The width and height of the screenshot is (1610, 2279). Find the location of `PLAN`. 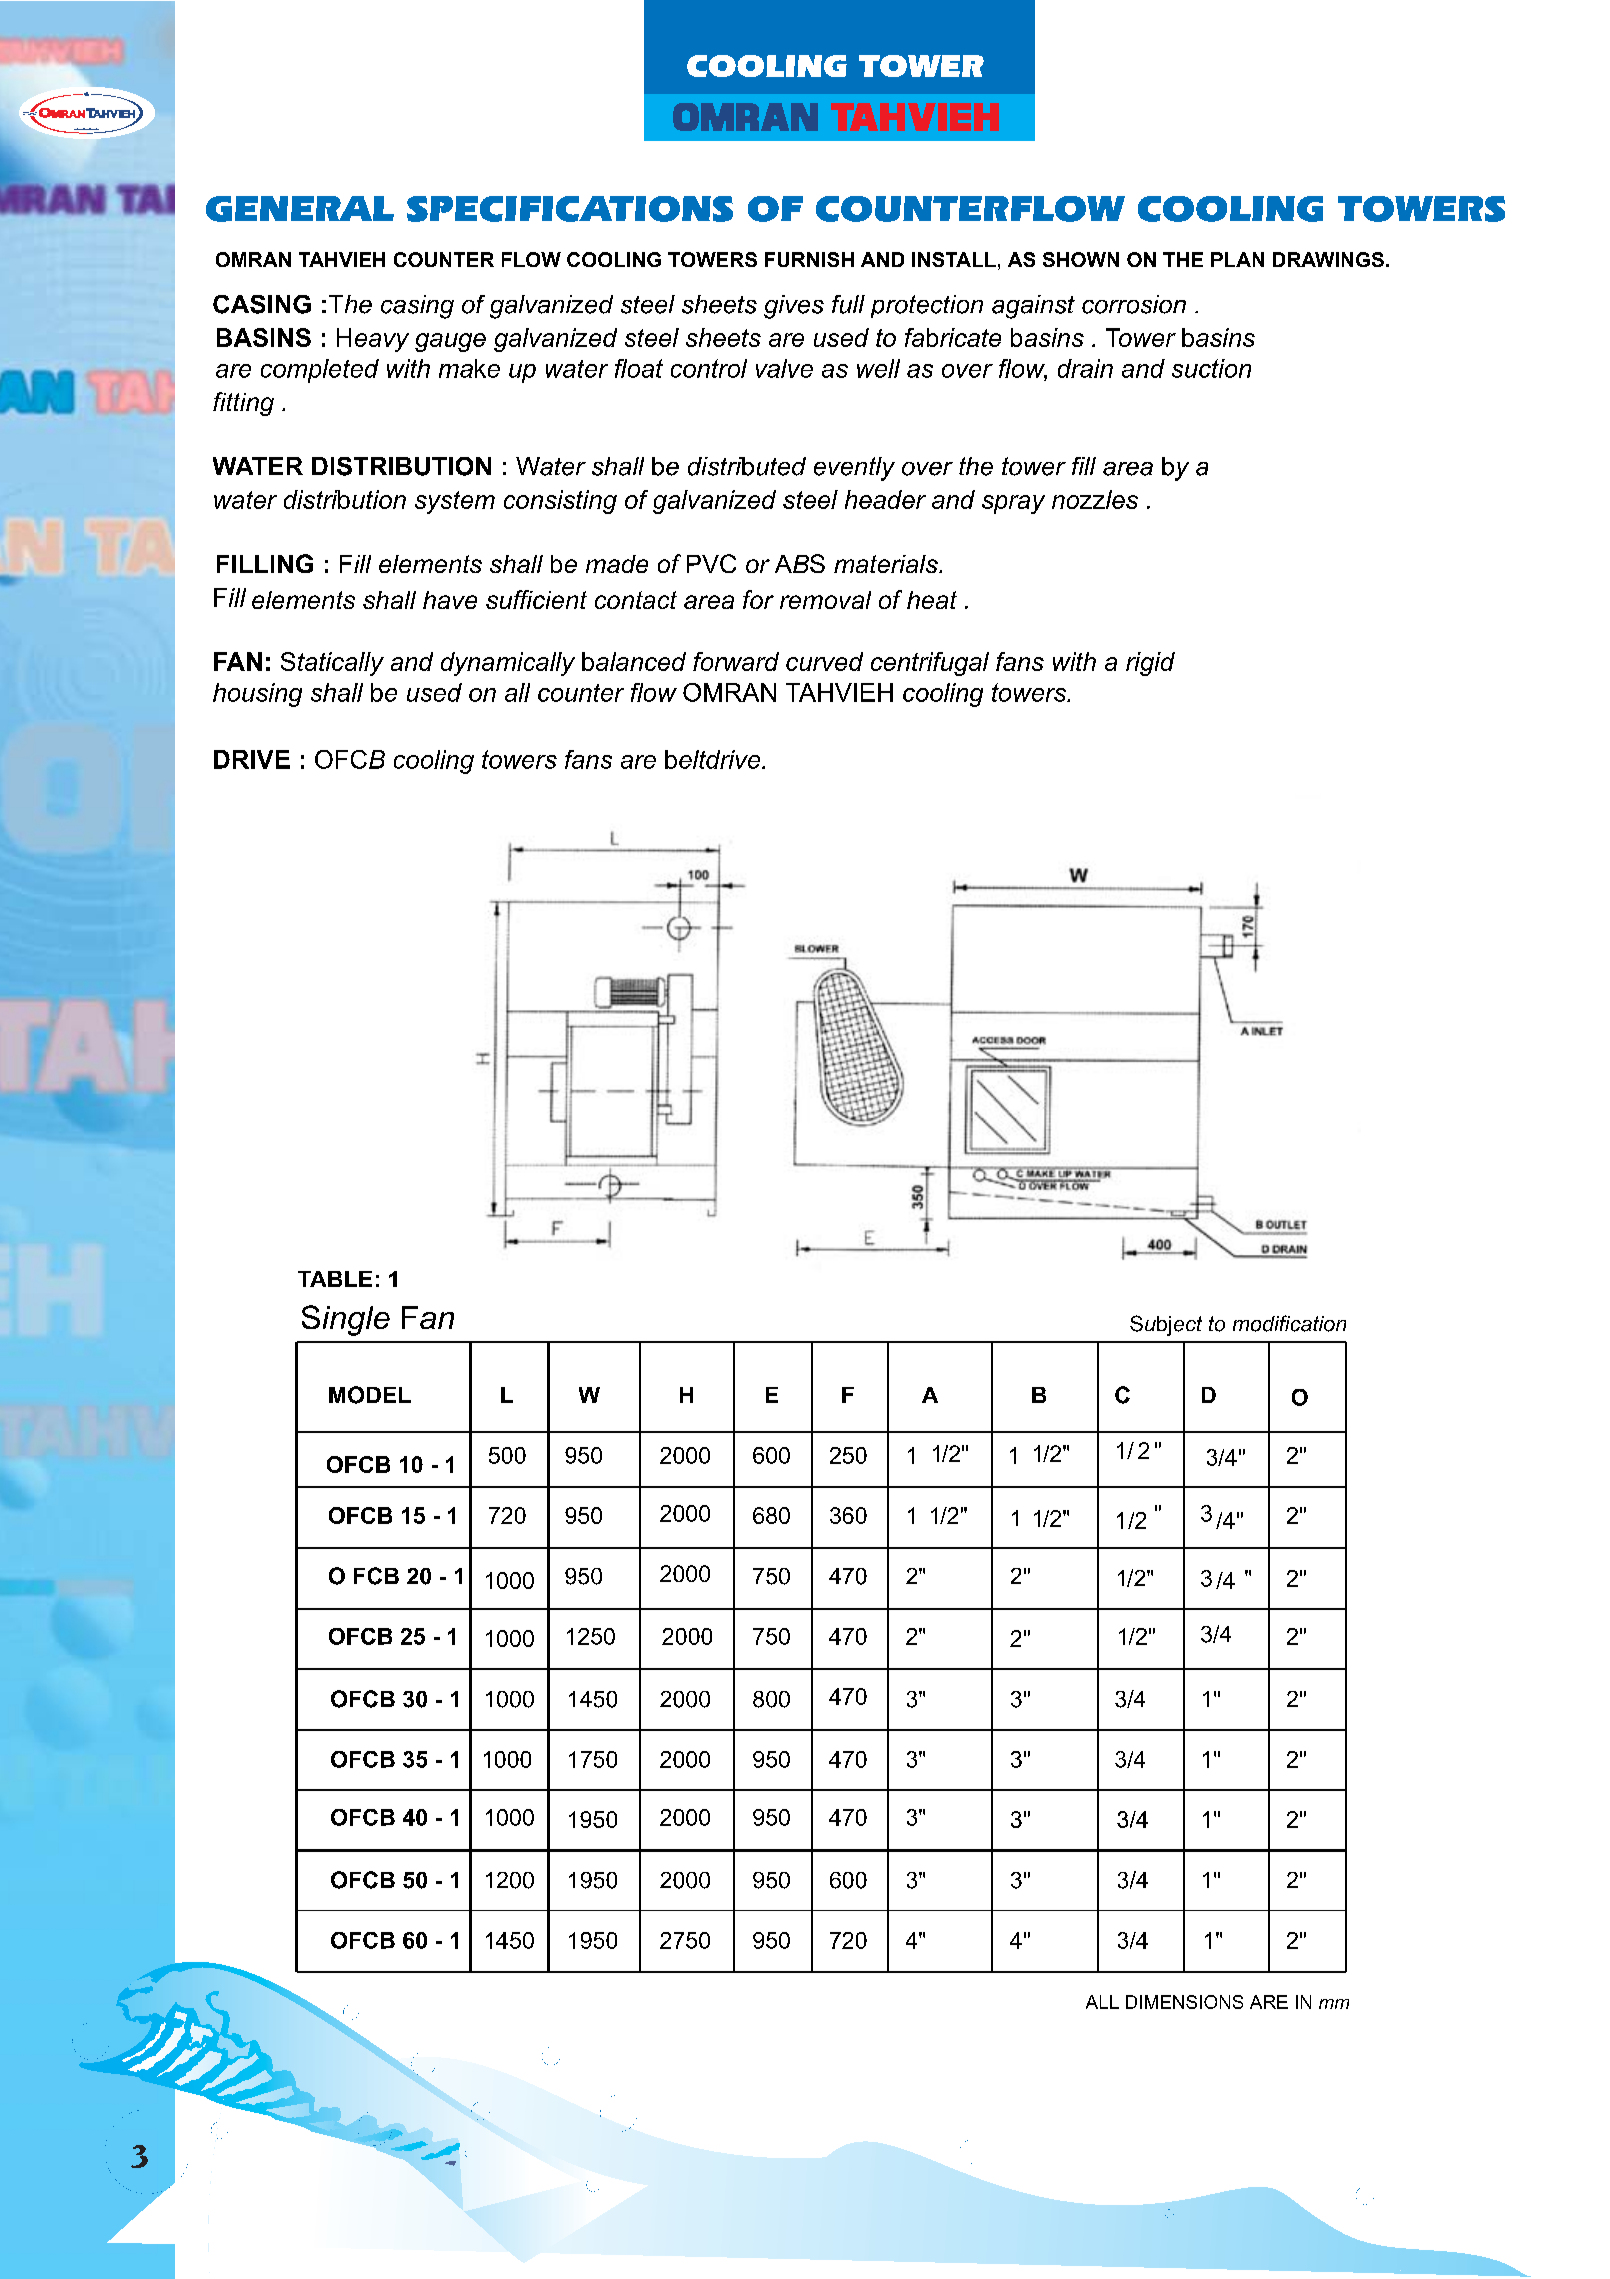

PLAN is located at coordinates (1237, 259).
